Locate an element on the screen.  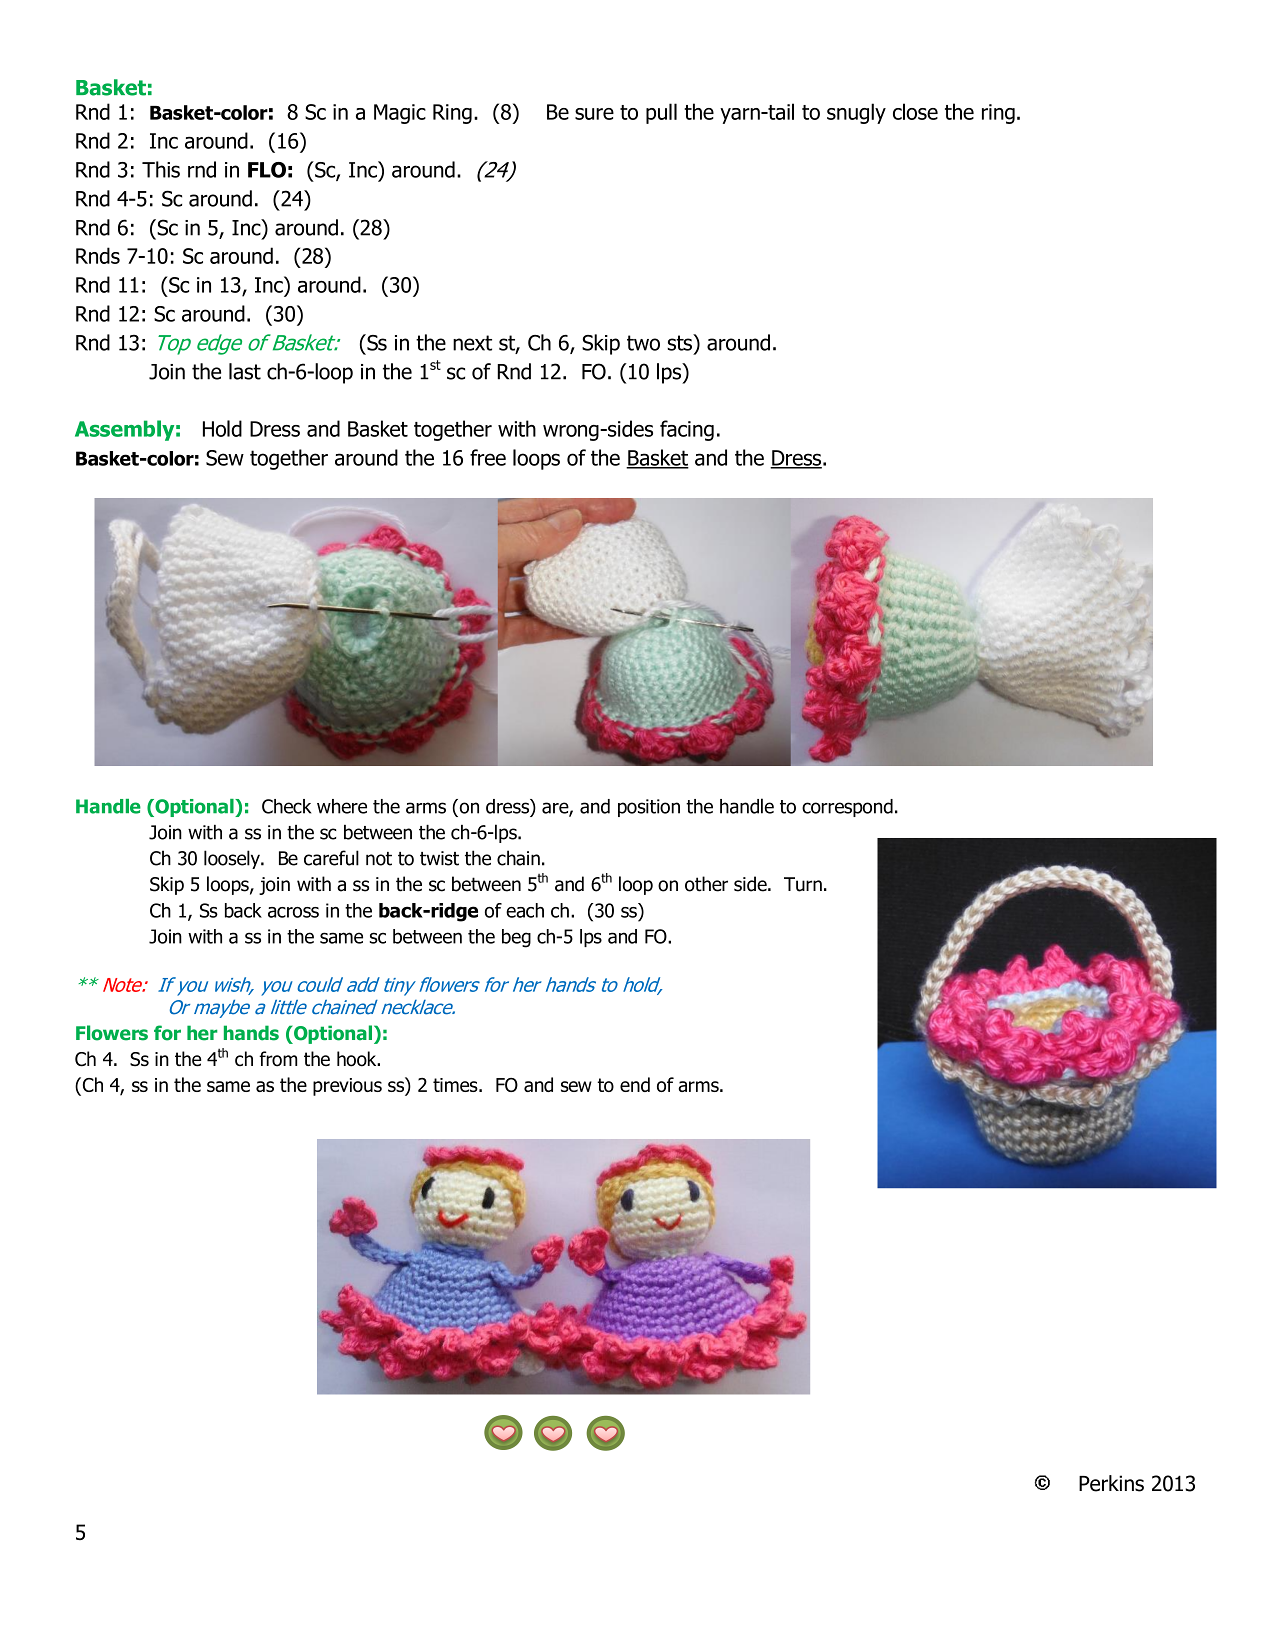
close is located at coordinates (915, 111).
